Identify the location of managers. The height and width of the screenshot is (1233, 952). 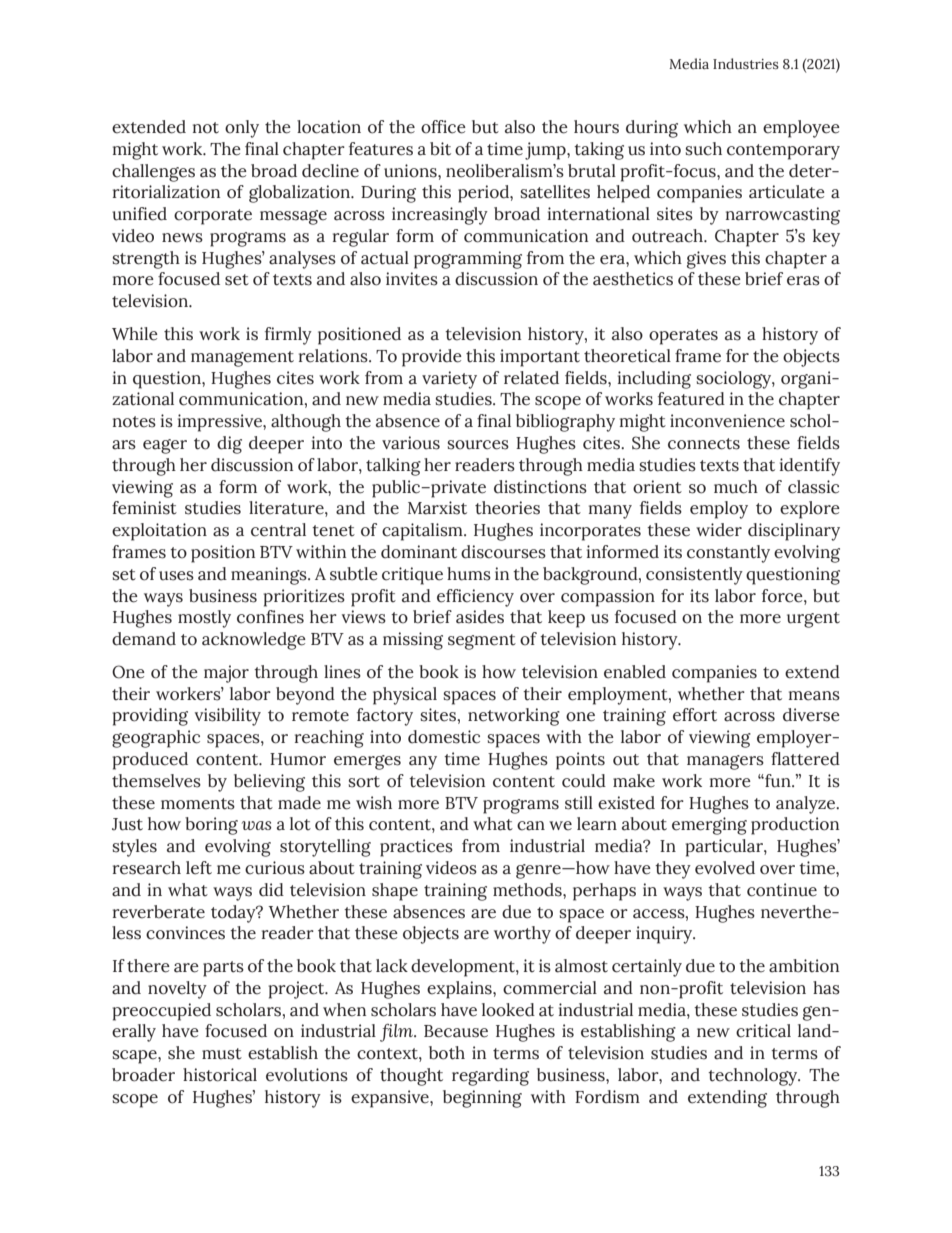
(725, 762).
